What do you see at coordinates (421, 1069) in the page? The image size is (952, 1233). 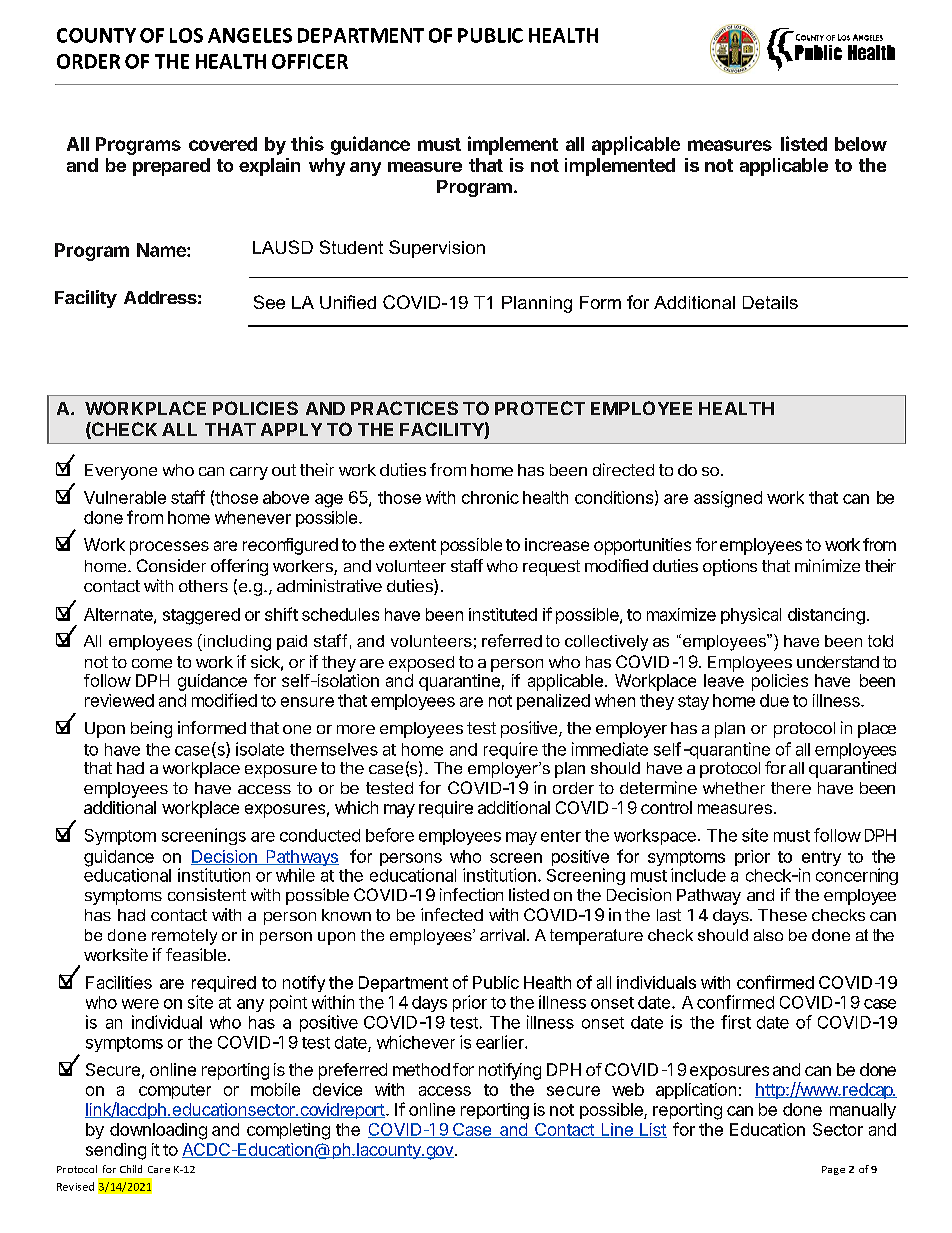 I see `method` at bounding box center [421, 1069].
